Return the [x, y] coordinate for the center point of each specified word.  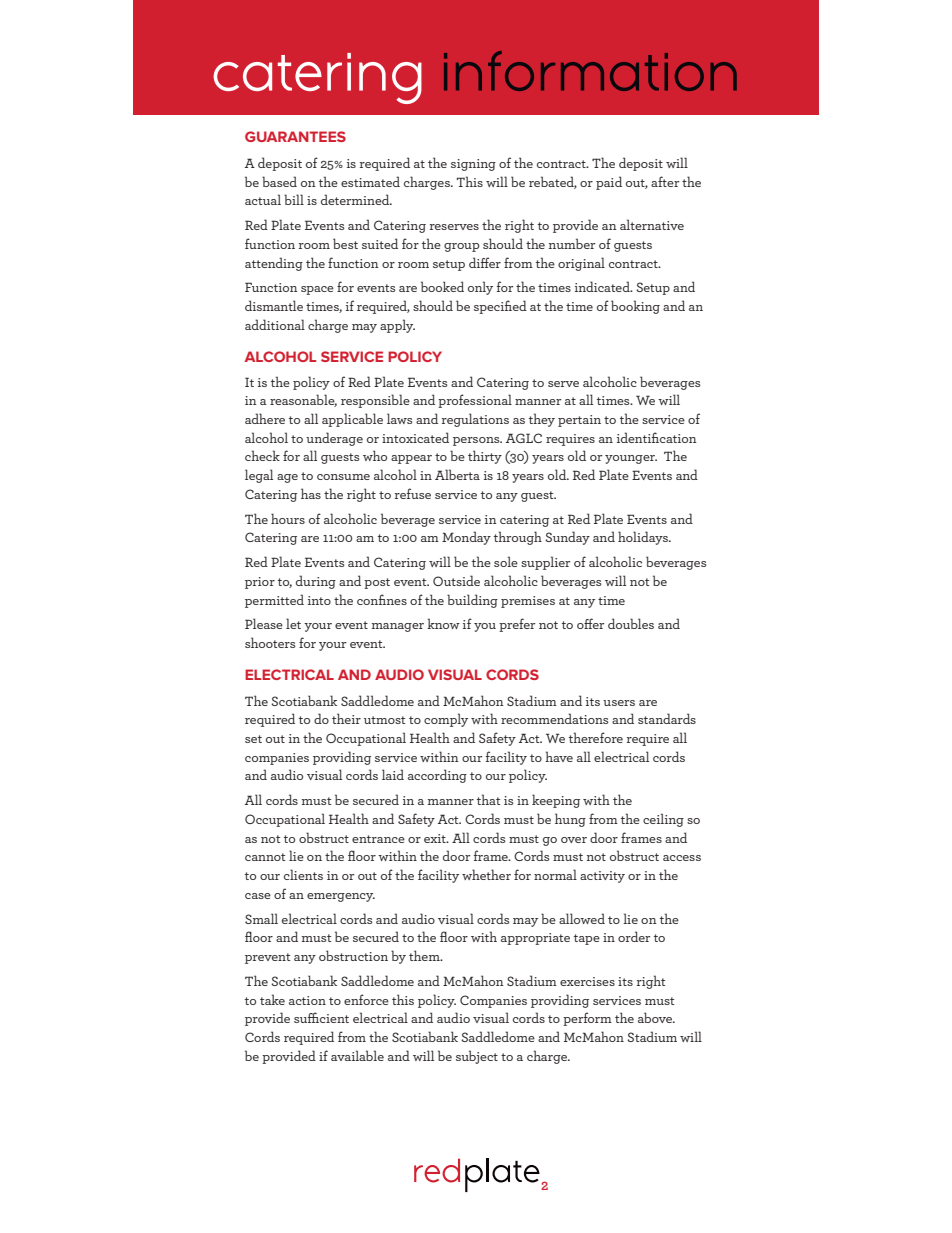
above [656, 1017]
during [316, 582]
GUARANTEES [295, 136]
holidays [644, 538]
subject [477, 1057]
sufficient [321, 1017]
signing [473, 165]
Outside [456, 580]
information [590, 71]
